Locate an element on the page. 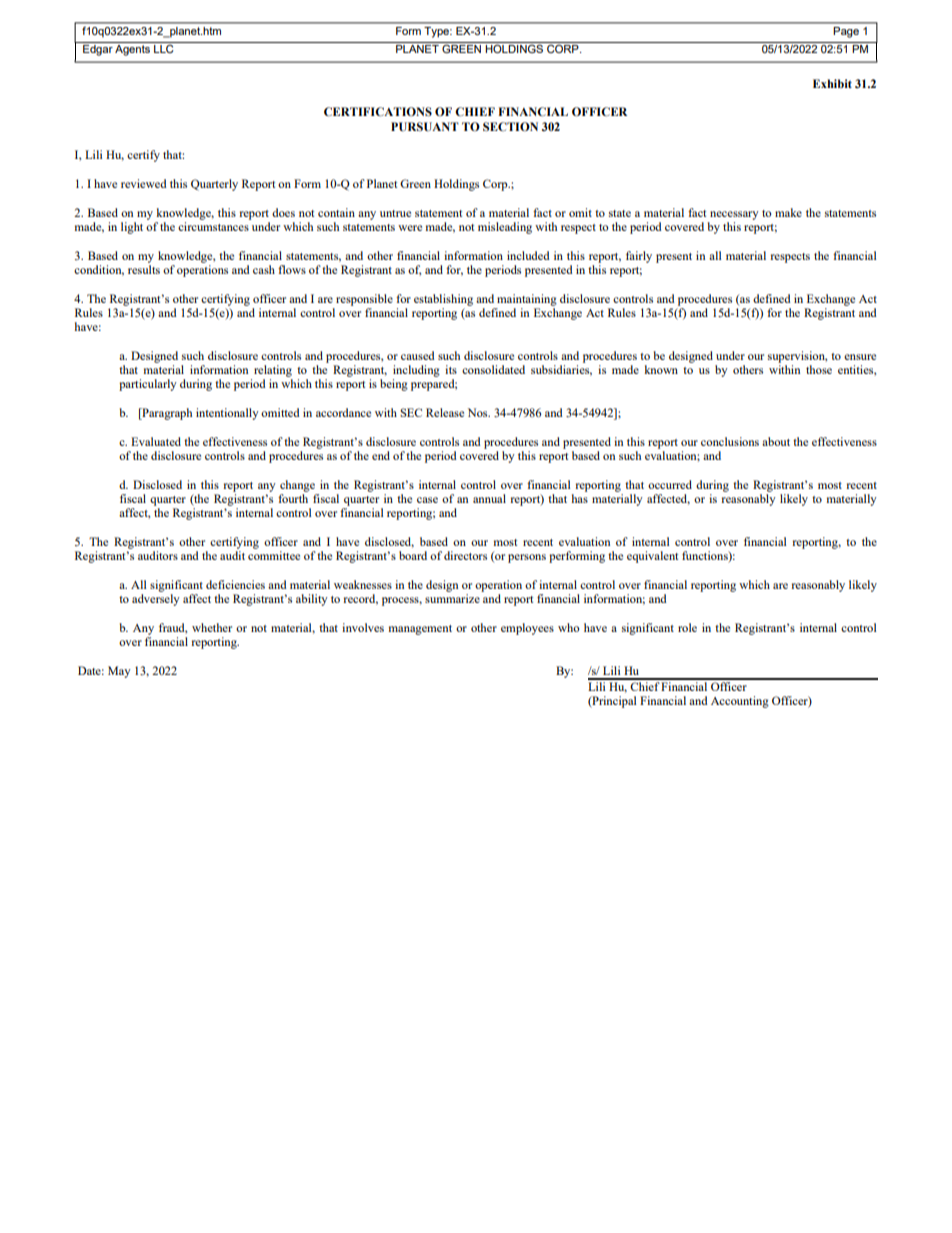 The height and width of the document is (1233, 952). those is located at coordinates (819, 369).
